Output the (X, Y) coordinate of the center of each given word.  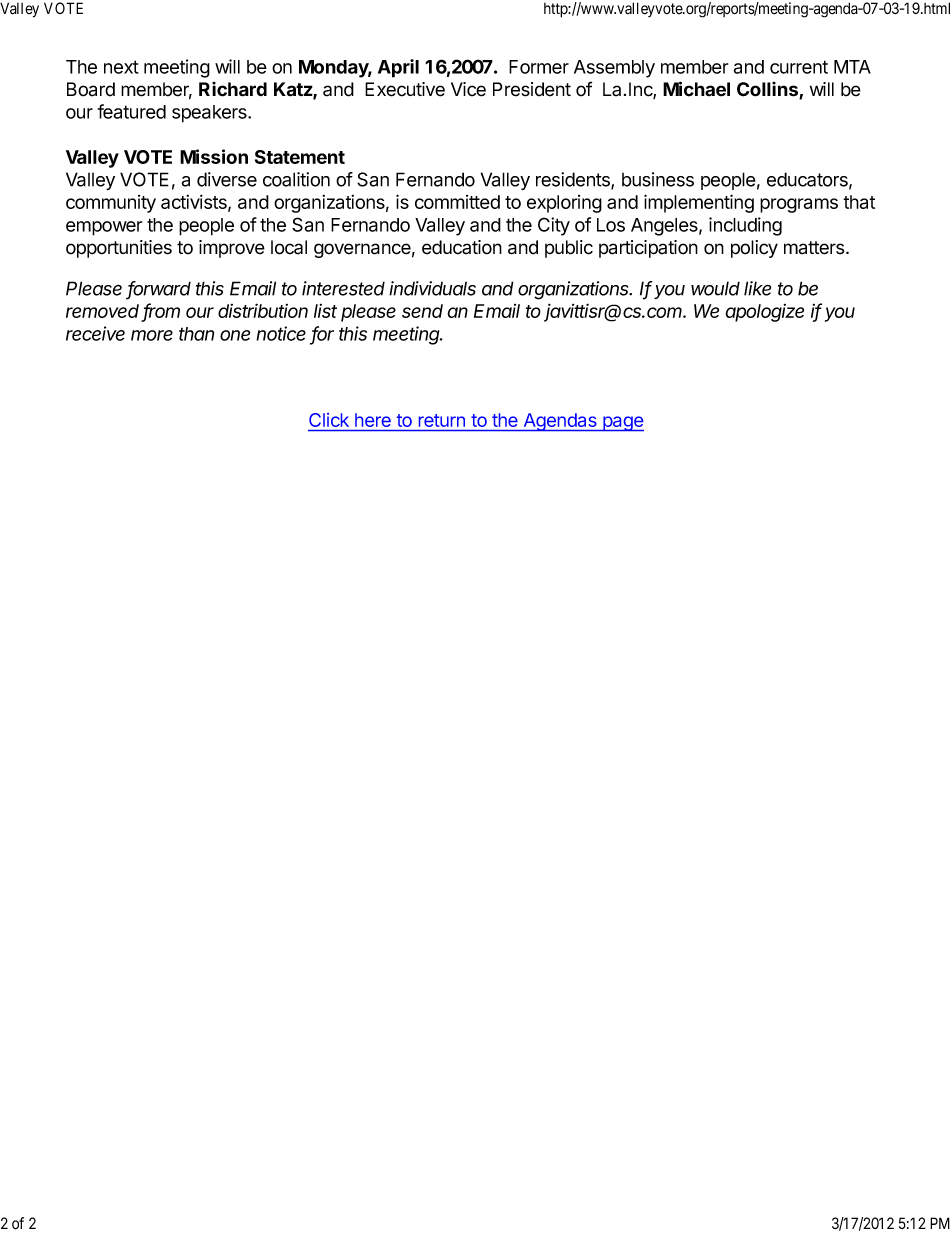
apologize (764, 313)
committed (457, 202)
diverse (227, 179)
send (422, 311)
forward (159, 289)
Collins (768, 90)
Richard (233, 89)
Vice (468, 89)
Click (329, 420)
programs (799, 205)
